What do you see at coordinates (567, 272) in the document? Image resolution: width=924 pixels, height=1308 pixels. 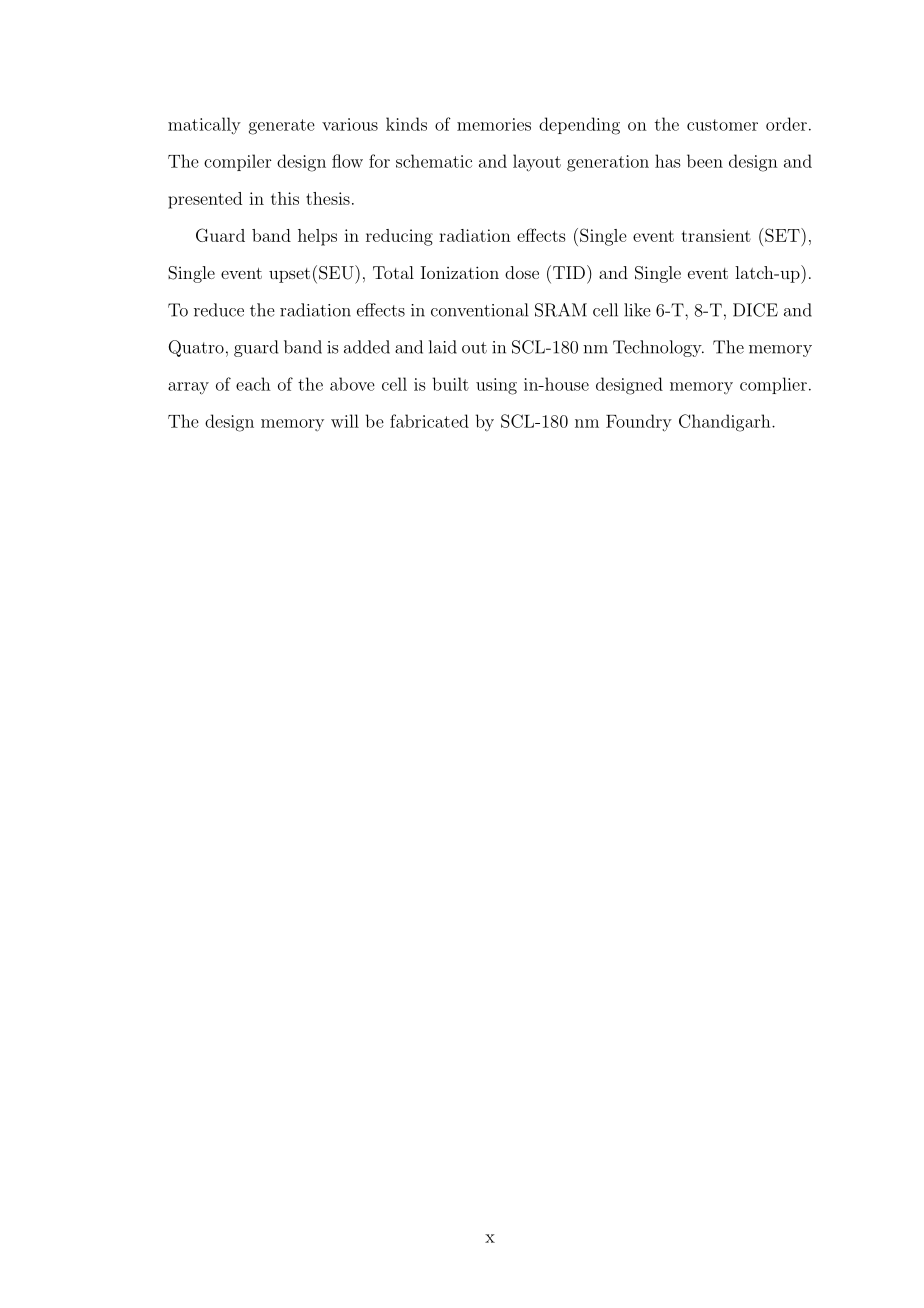 I see `TID` at bounding box center [567, 272].
